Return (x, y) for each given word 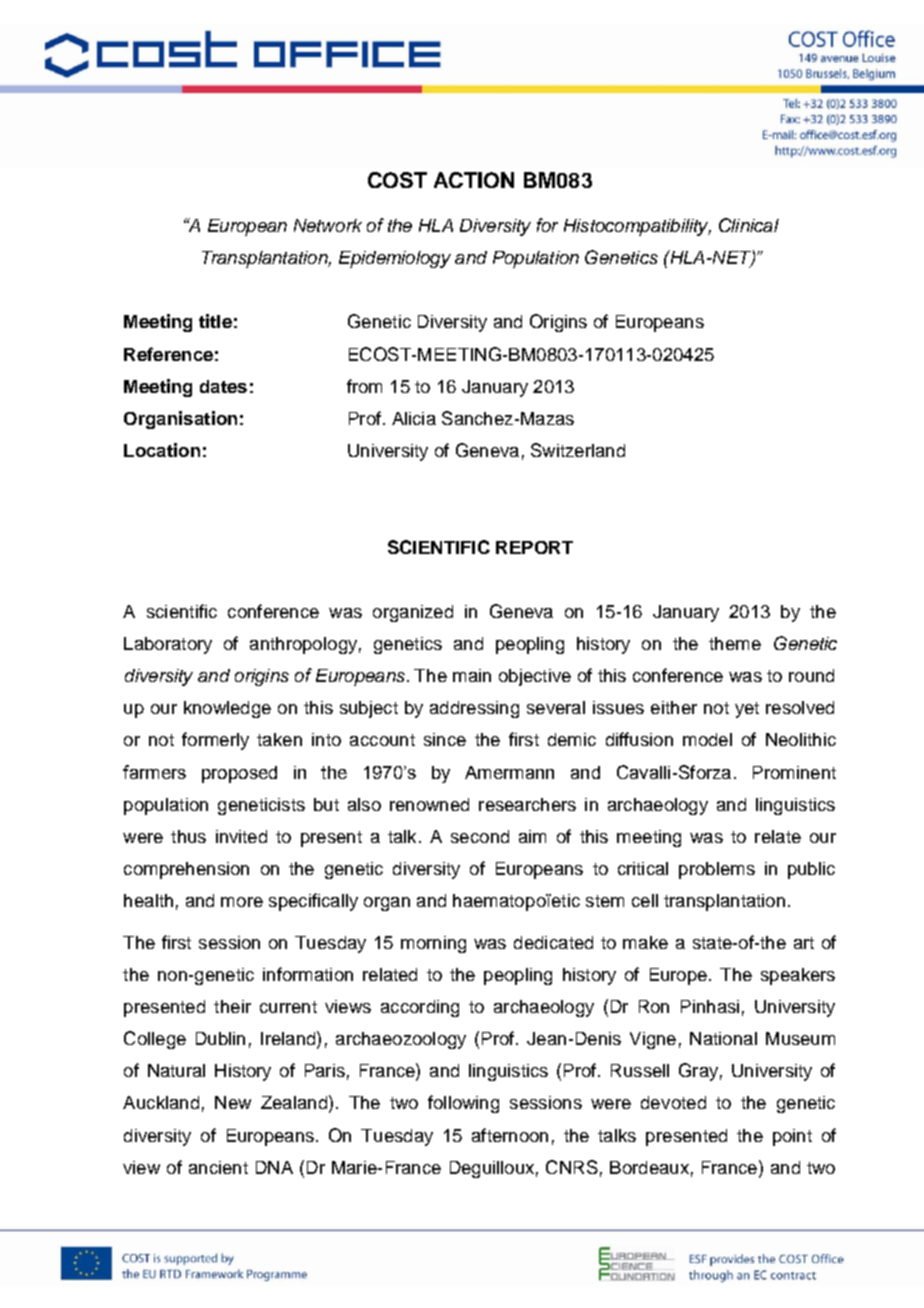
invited (241, 836)
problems (717, 870)
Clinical (749, 225)
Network (328, 225)
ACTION (474, 180)
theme (735, 643)
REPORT (534, 547)
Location (162, 450)
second (480, 836)
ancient (218, 1167)
